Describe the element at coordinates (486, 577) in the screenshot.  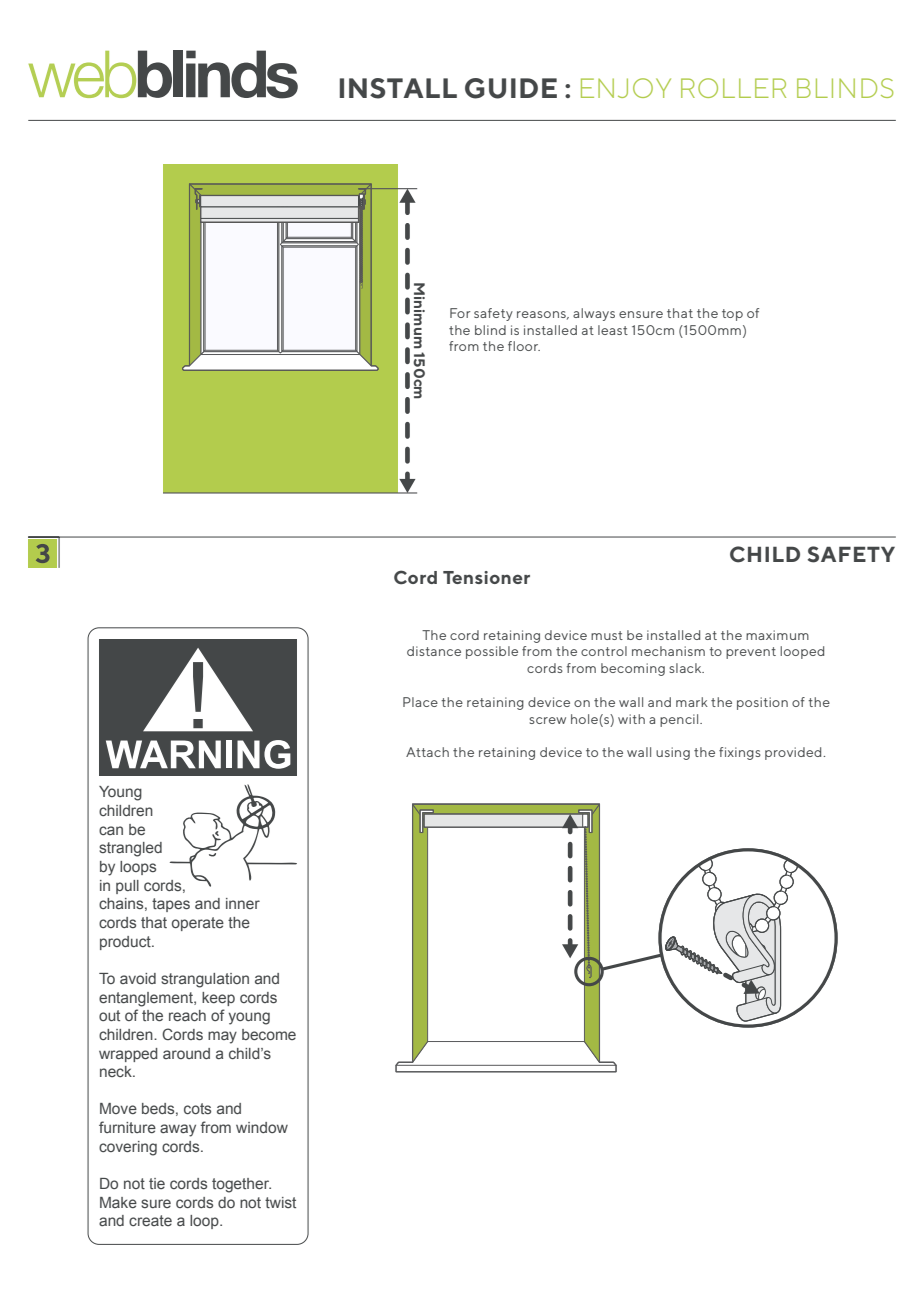
I see `Tensioner` at that location.
